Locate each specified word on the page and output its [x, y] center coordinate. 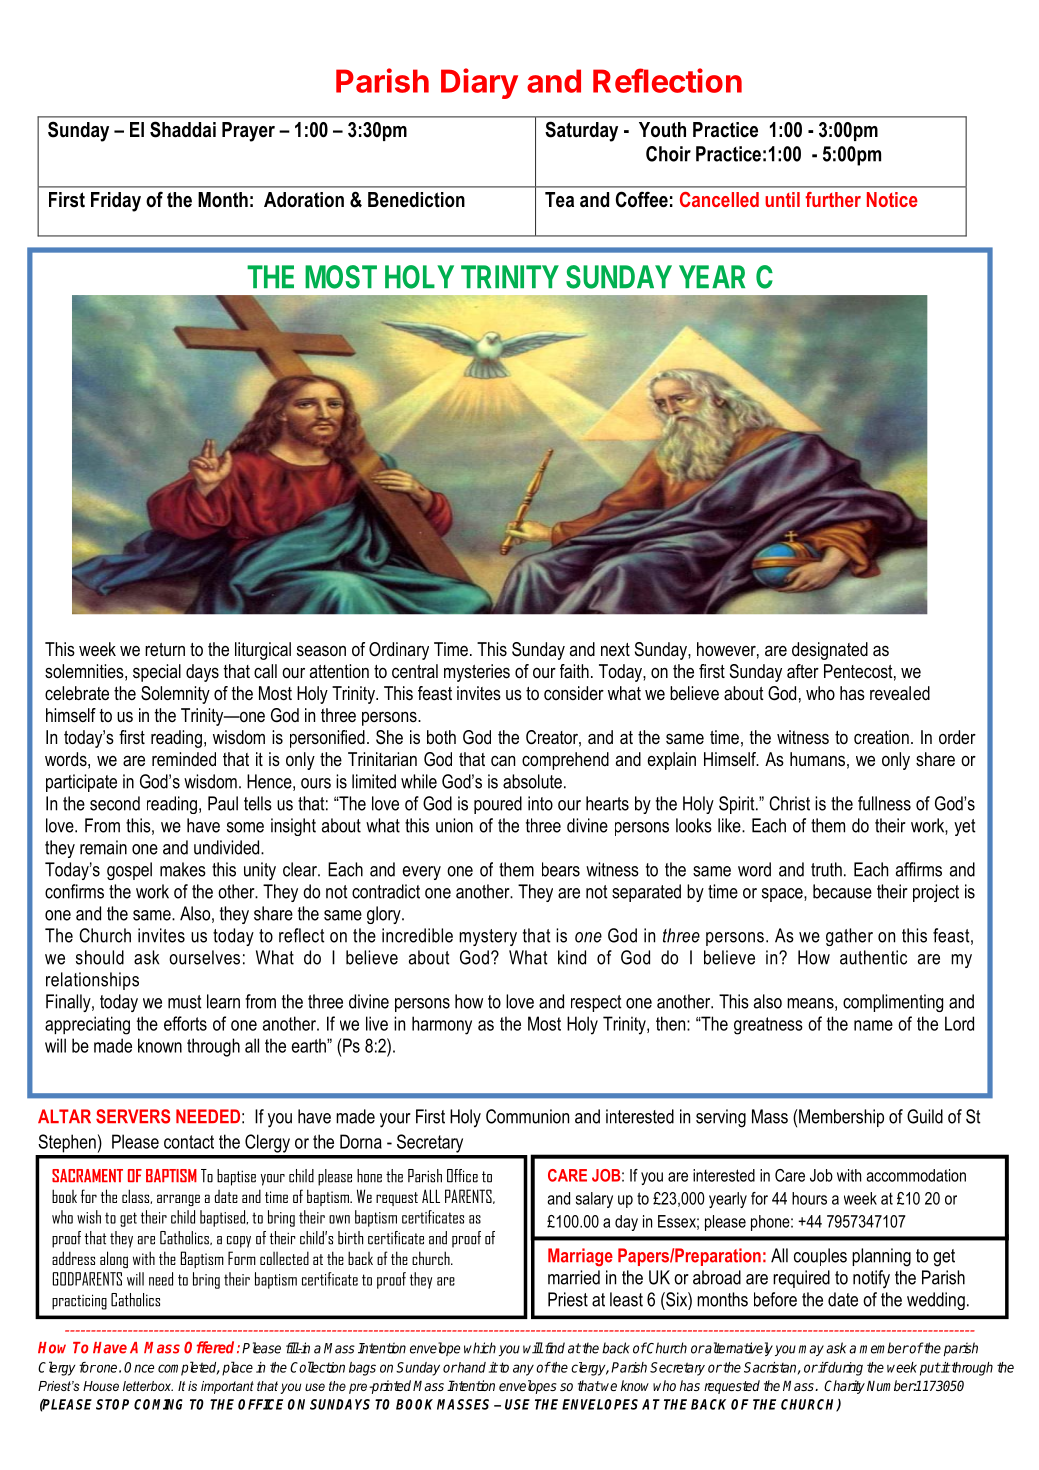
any [523, 1370]
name [873, 1025]
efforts [185, 1023]
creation [881, 737]
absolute [532, 781]
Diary [479, 83]
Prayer [248, 132]
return [165, 649]
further [833, 199]
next [615, 649]
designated [830, 651]
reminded [184, 759]
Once [139, 1367]
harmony [442, 1025]
